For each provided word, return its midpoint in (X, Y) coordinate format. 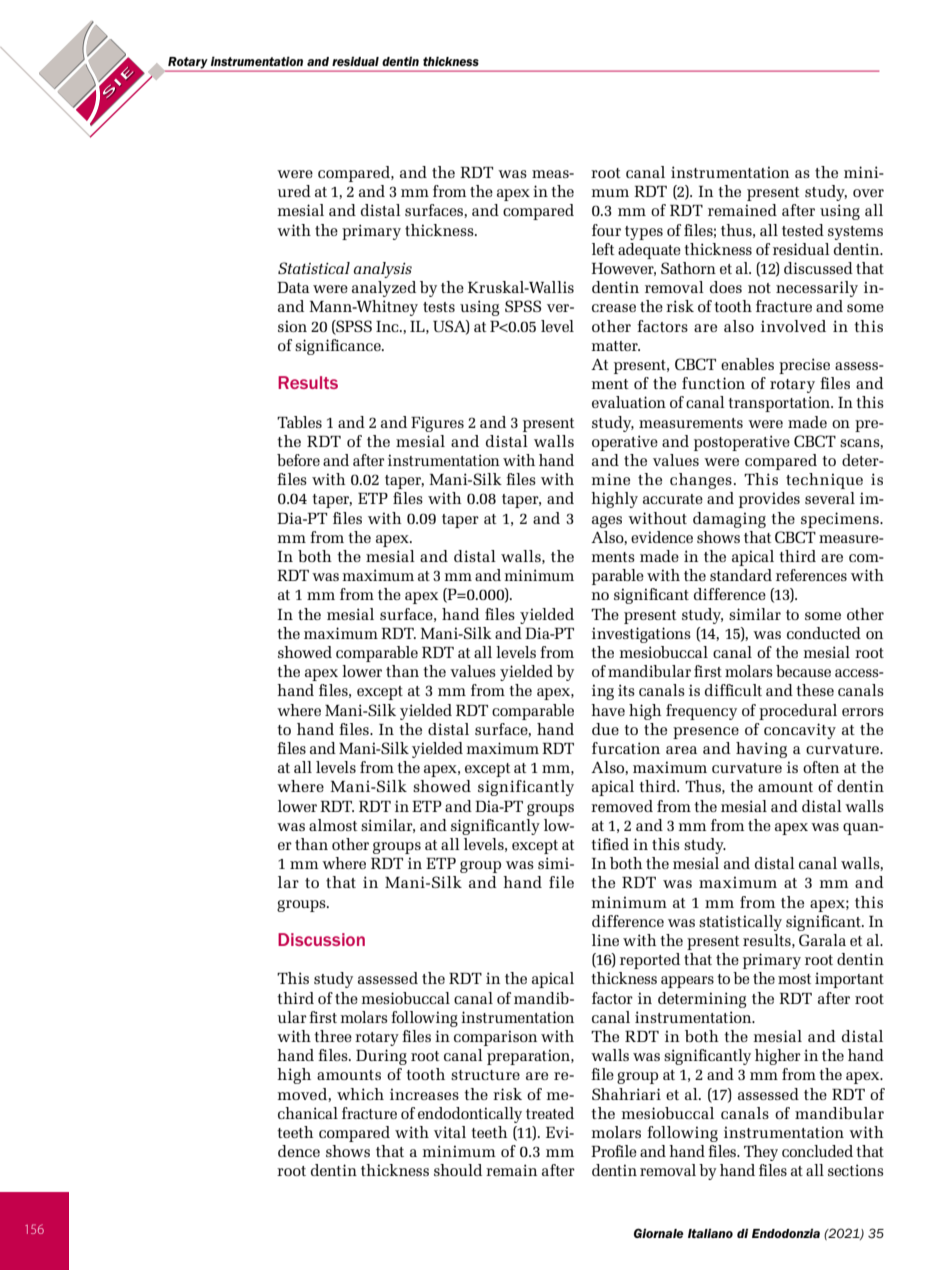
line (605, 940)
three (333, 1036)
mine (611, 479)
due (605, 729)
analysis (383, 270)
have (608, 710)
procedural (798, 712)
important (849, 980)
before (298, 460)
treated (550, 1113)
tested (803, 230)
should (458, 1170)
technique (824, 481)
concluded (817, 1151)
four (606, 230)
